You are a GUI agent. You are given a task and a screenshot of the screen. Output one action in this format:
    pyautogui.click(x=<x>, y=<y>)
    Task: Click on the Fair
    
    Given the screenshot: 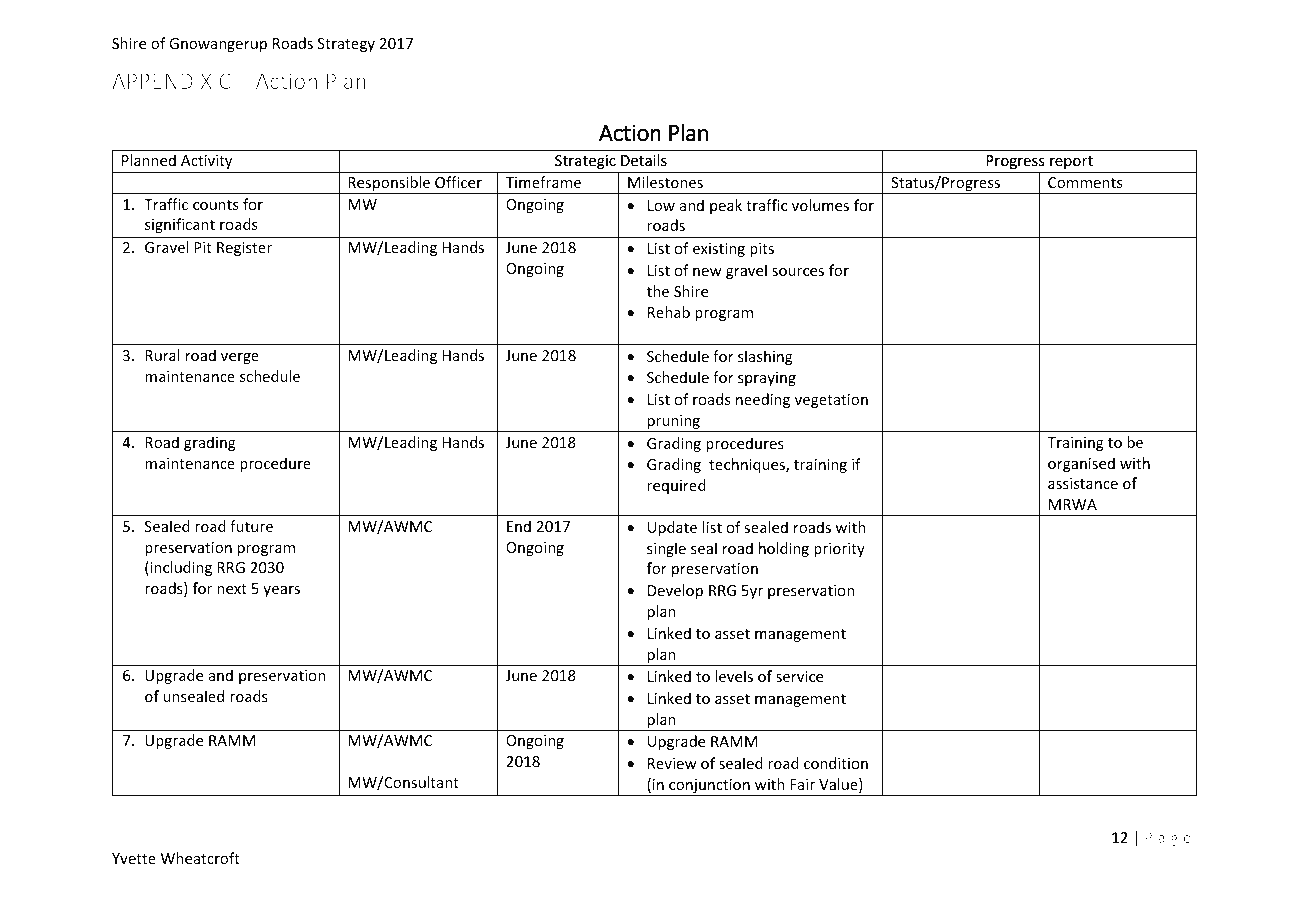 What is the action you would take?
    pyautogui.click(x=802, y=784)
